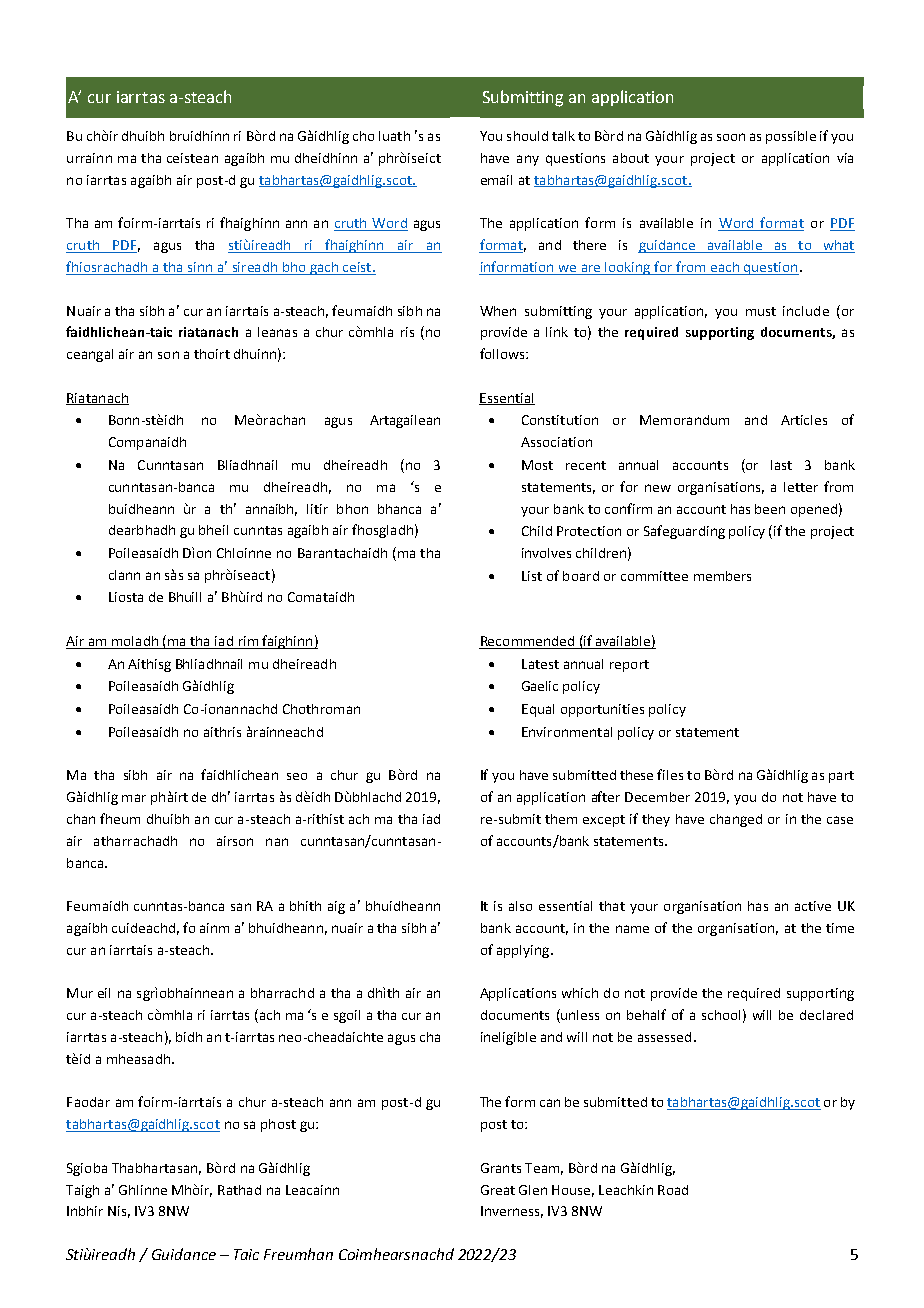 This screenshot has width=924, height=1308. What do you see at coordinates (248, 642) in the screenshot?
I see `rim` at bounding box center [248, 642].
